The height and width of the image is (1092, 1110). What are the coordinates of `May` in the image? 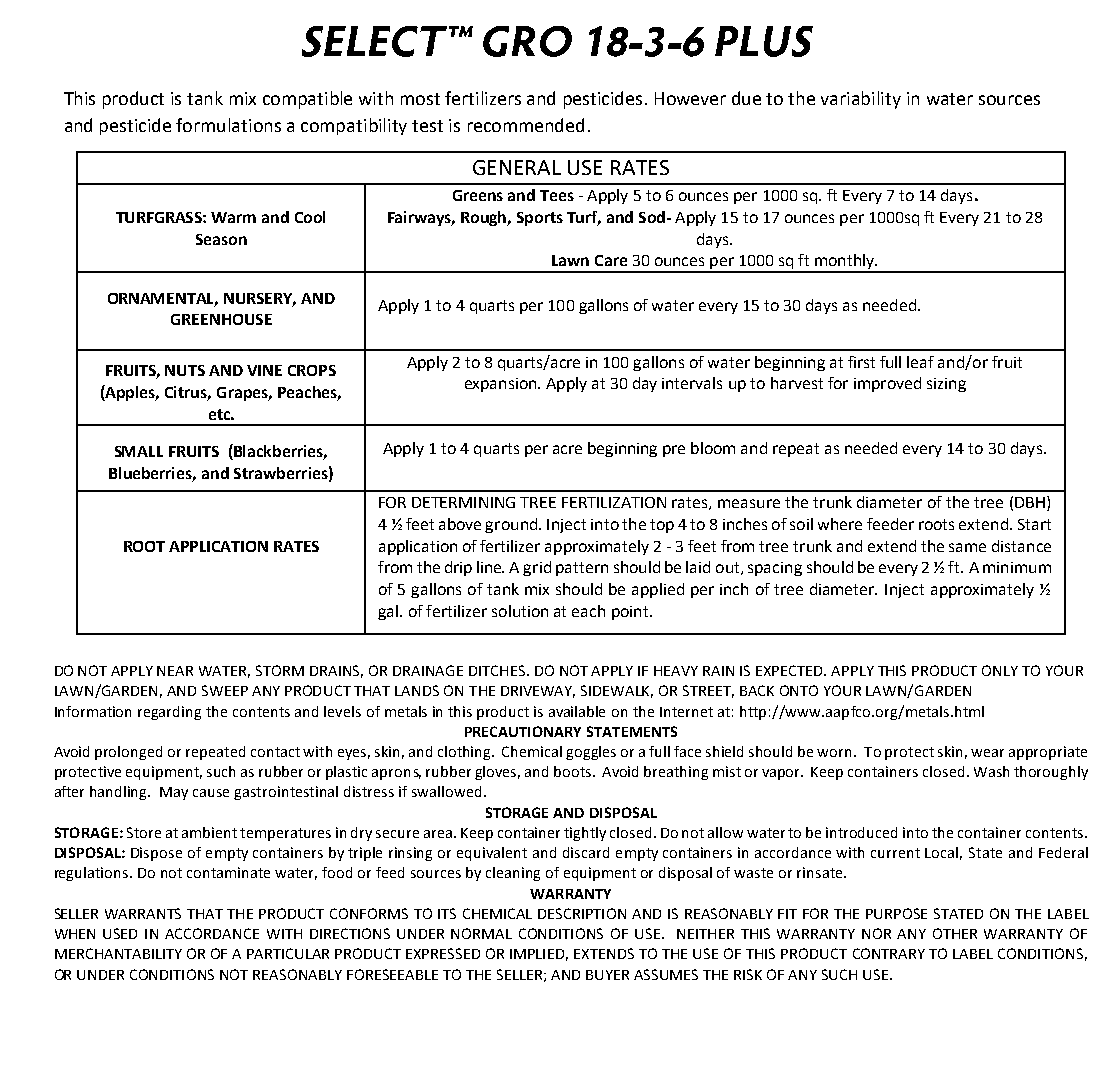 It's located at (174, 793).
